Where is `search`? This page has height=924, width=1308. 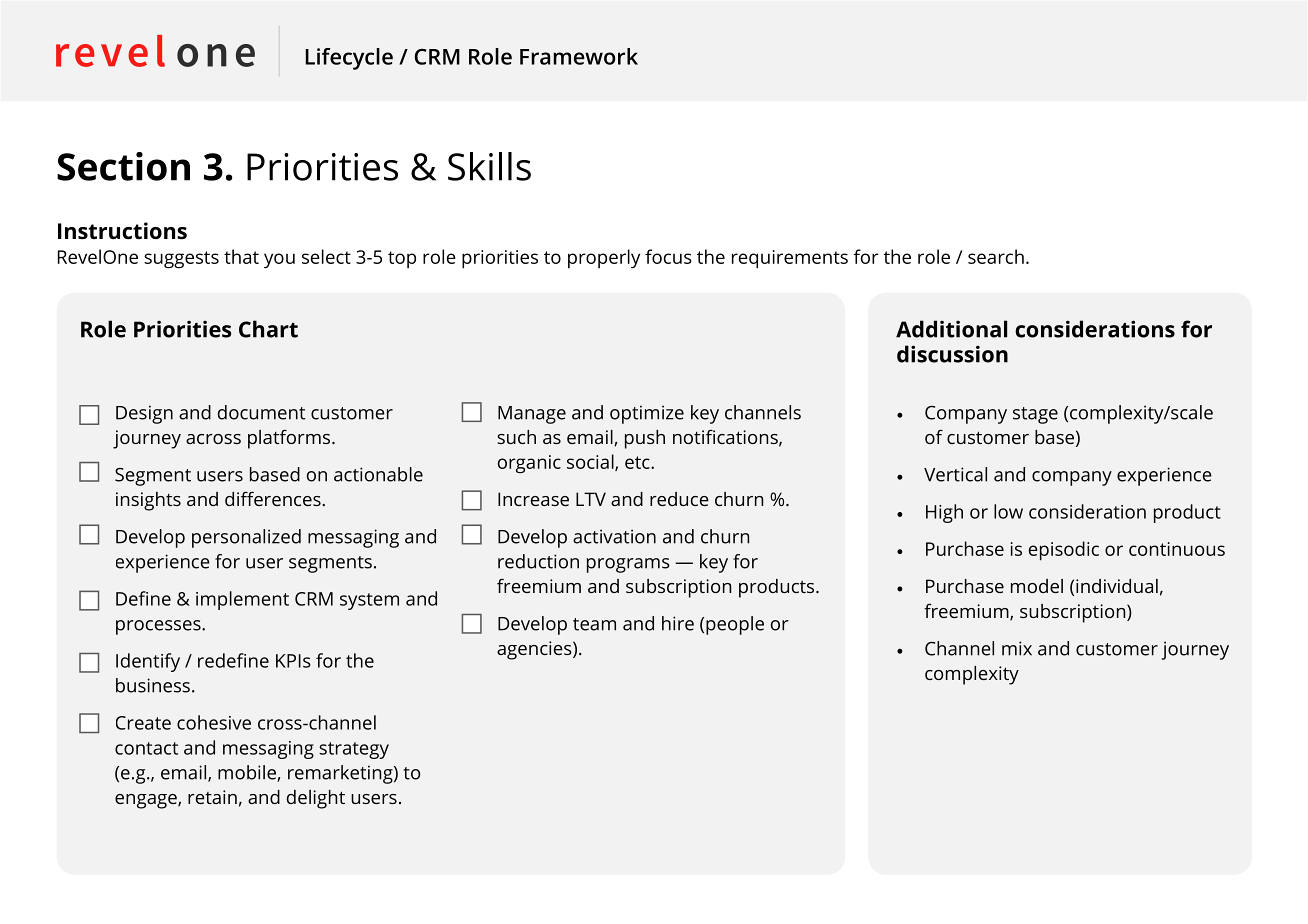
search is located at coordinates (996, 256).
